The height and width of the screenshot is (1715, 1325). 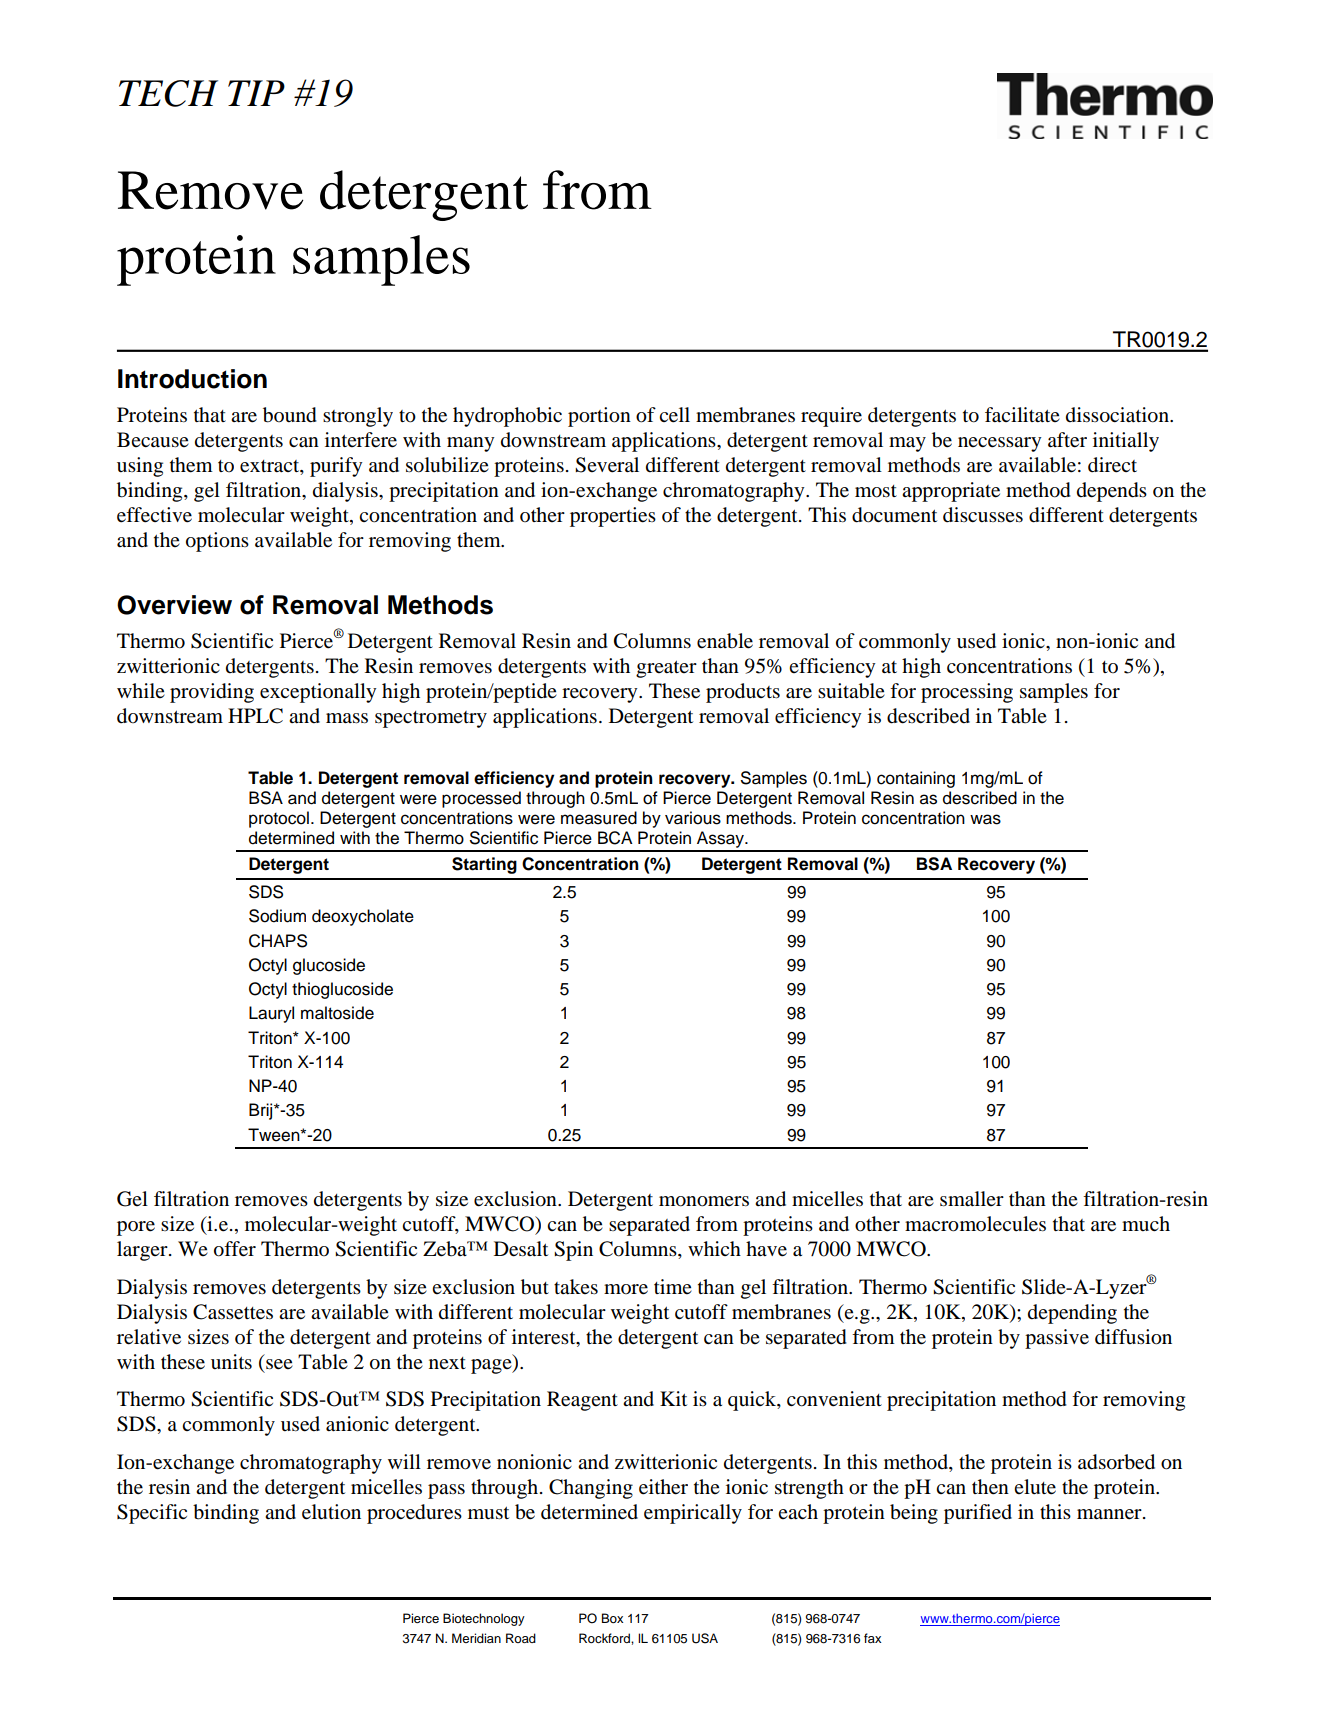 I want to click on macromolecules, so click(x=975, y=1224).
